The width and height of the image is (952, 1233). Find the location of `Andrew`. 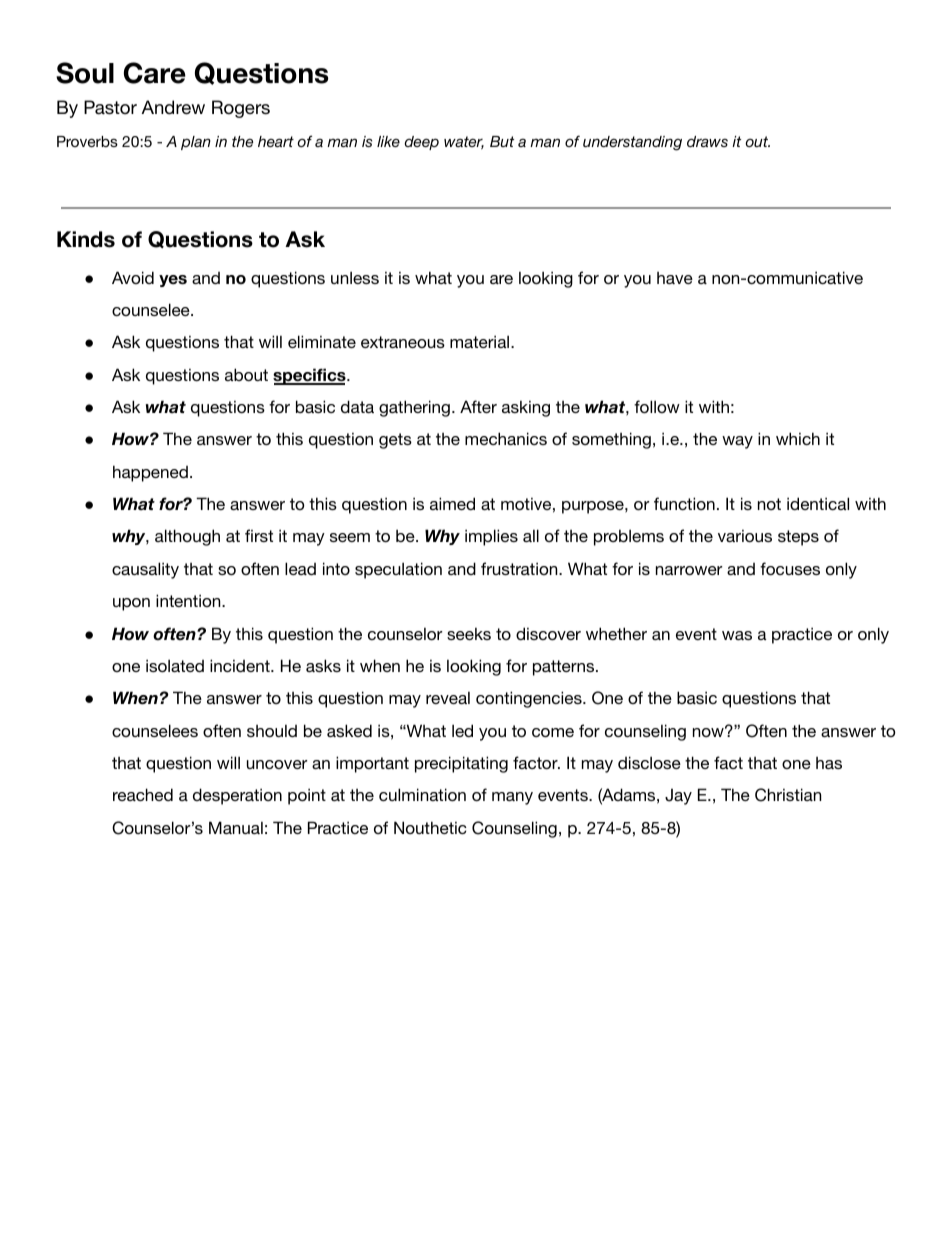

Andrew is located at coordinates (173, 107).
